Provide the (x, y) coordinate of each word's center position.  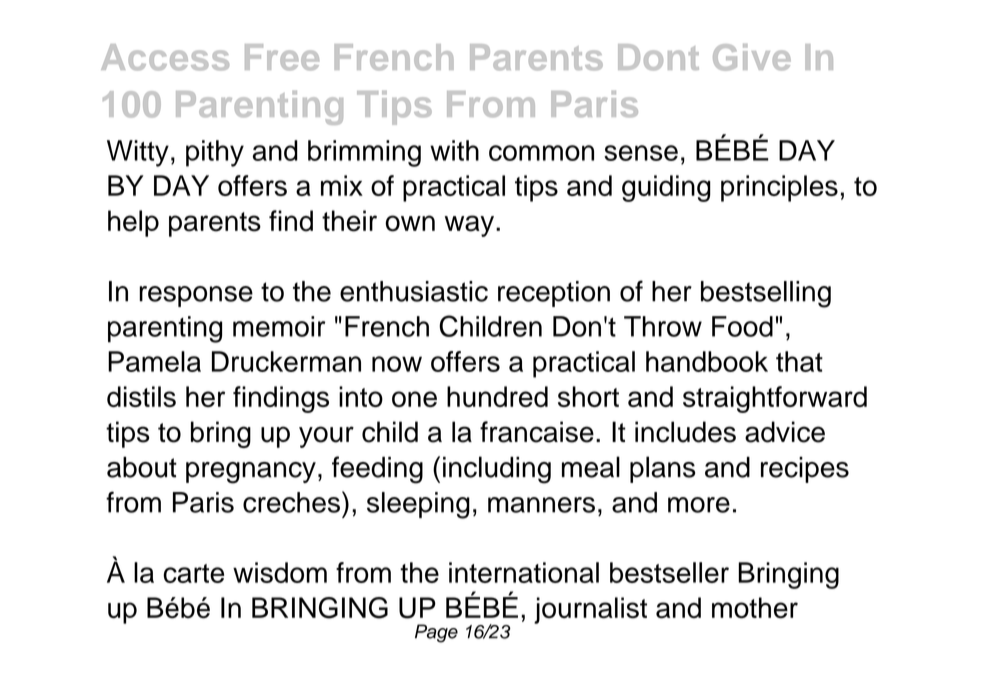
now (397, 364)
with (454, 150)
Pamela (154, 361)
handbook (707, 361)
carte (193, 573)
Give (752, 57)
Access (165, 57)
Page (436, 633)
